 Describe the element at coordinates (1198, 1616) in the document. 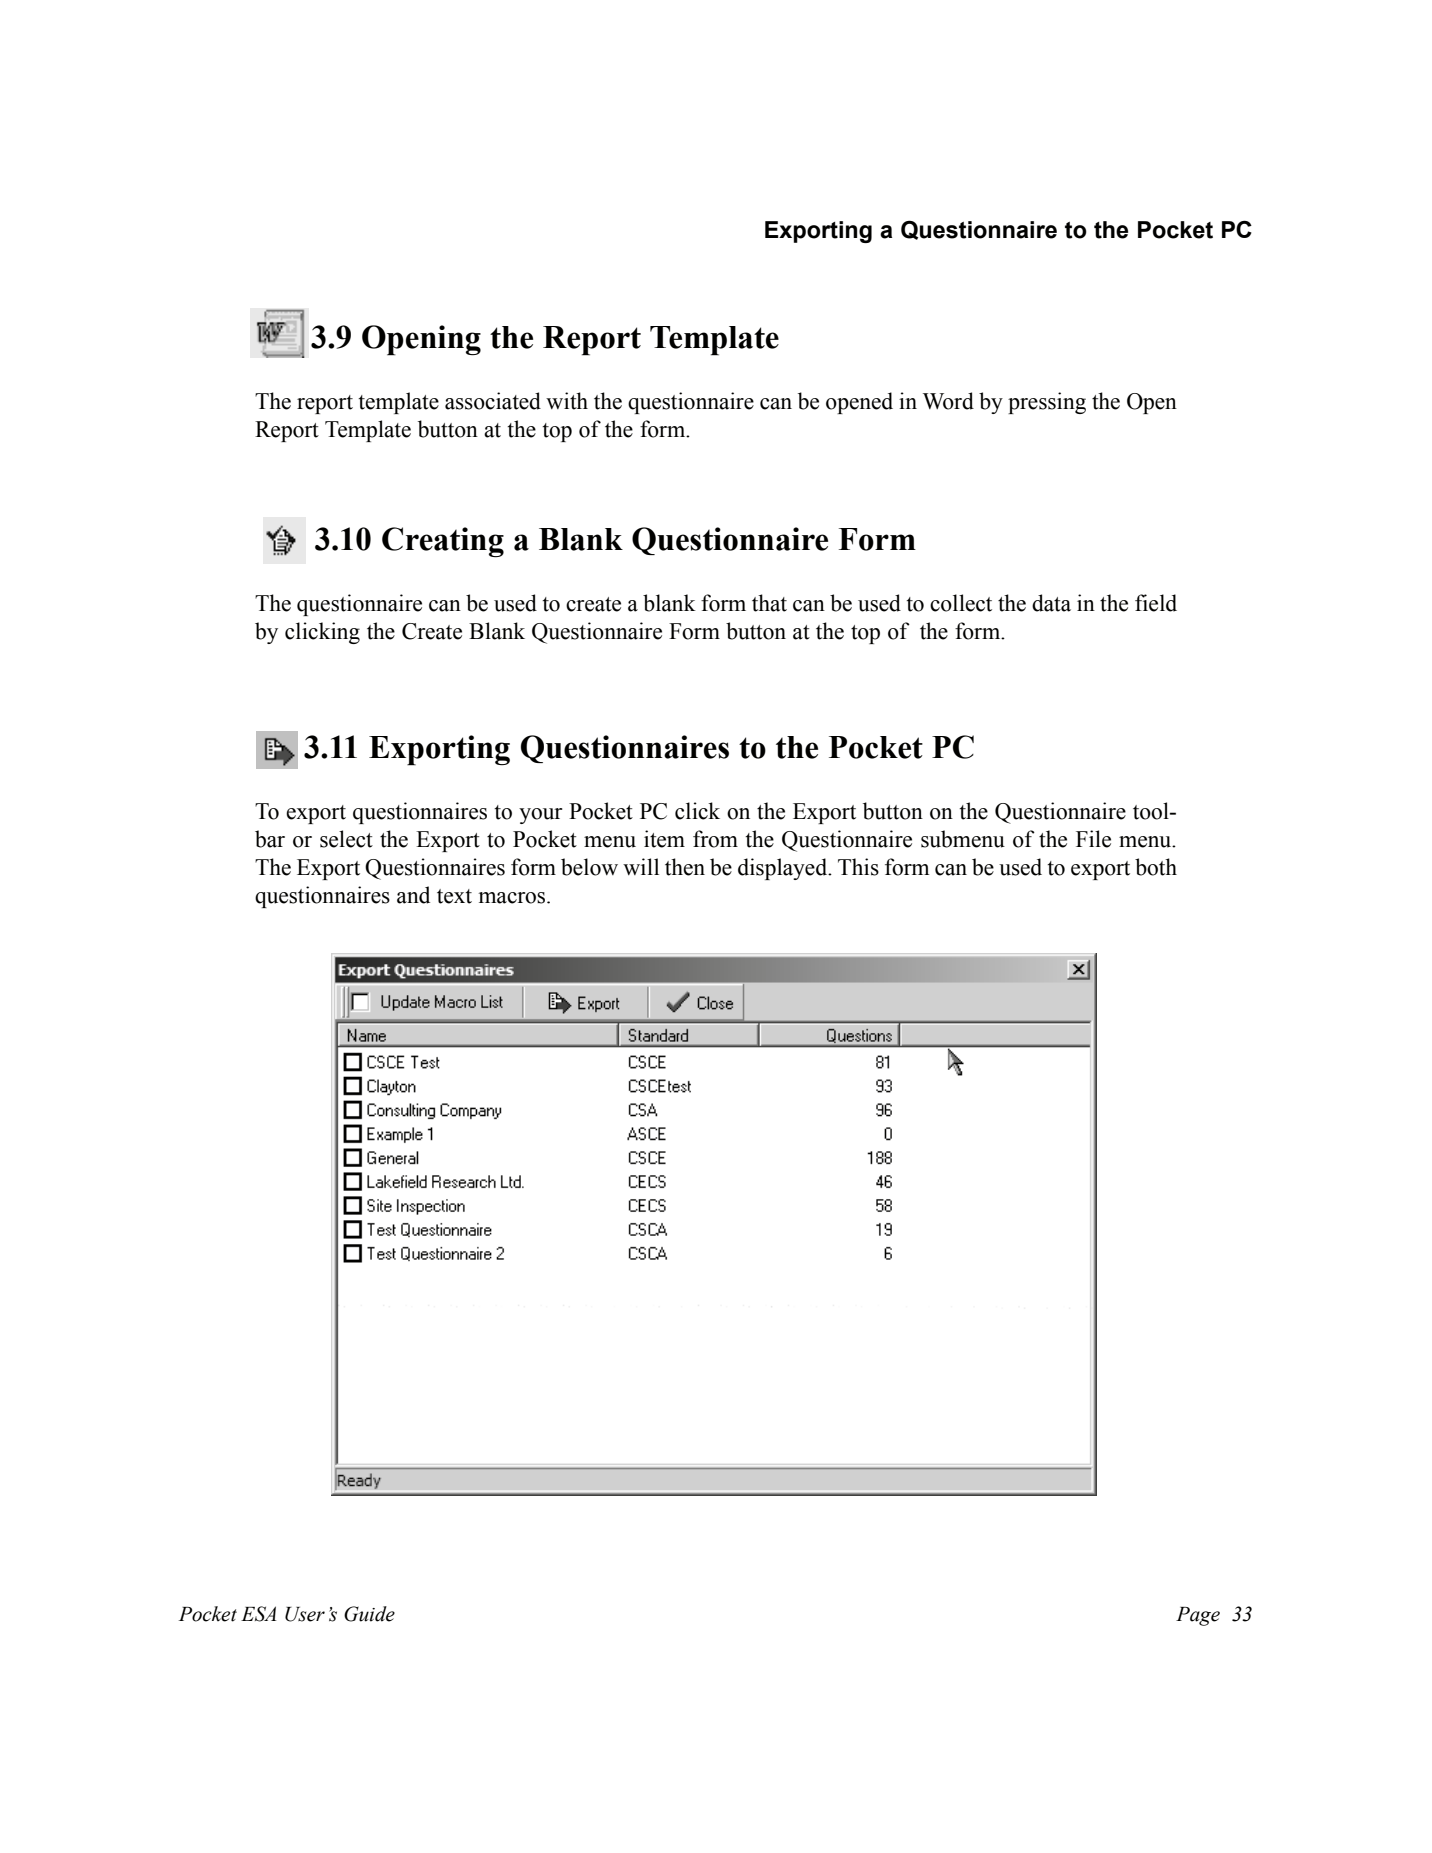

I see `Page` at that location.
